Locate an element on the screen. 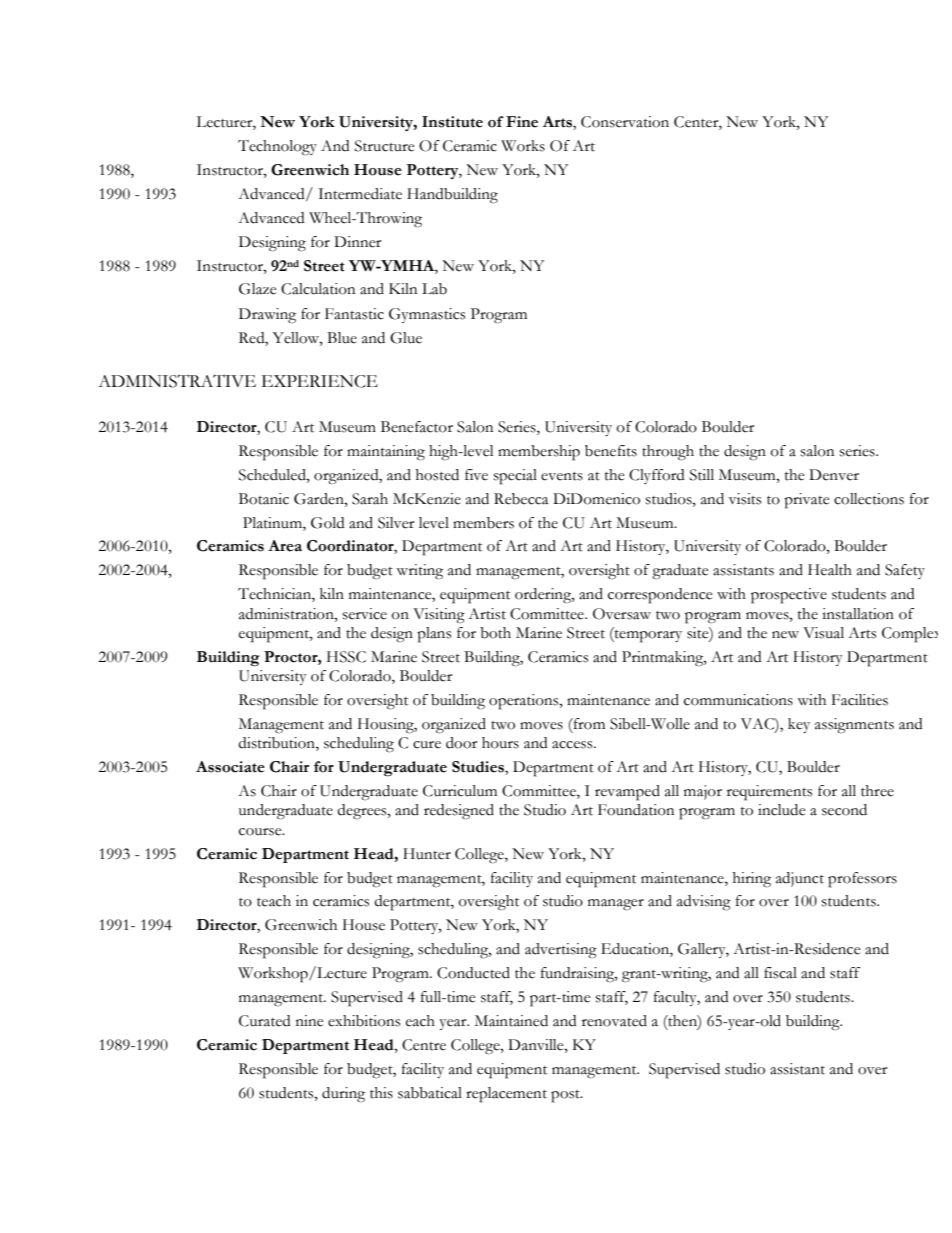  Botanic is located at coordinates (264, 499).
